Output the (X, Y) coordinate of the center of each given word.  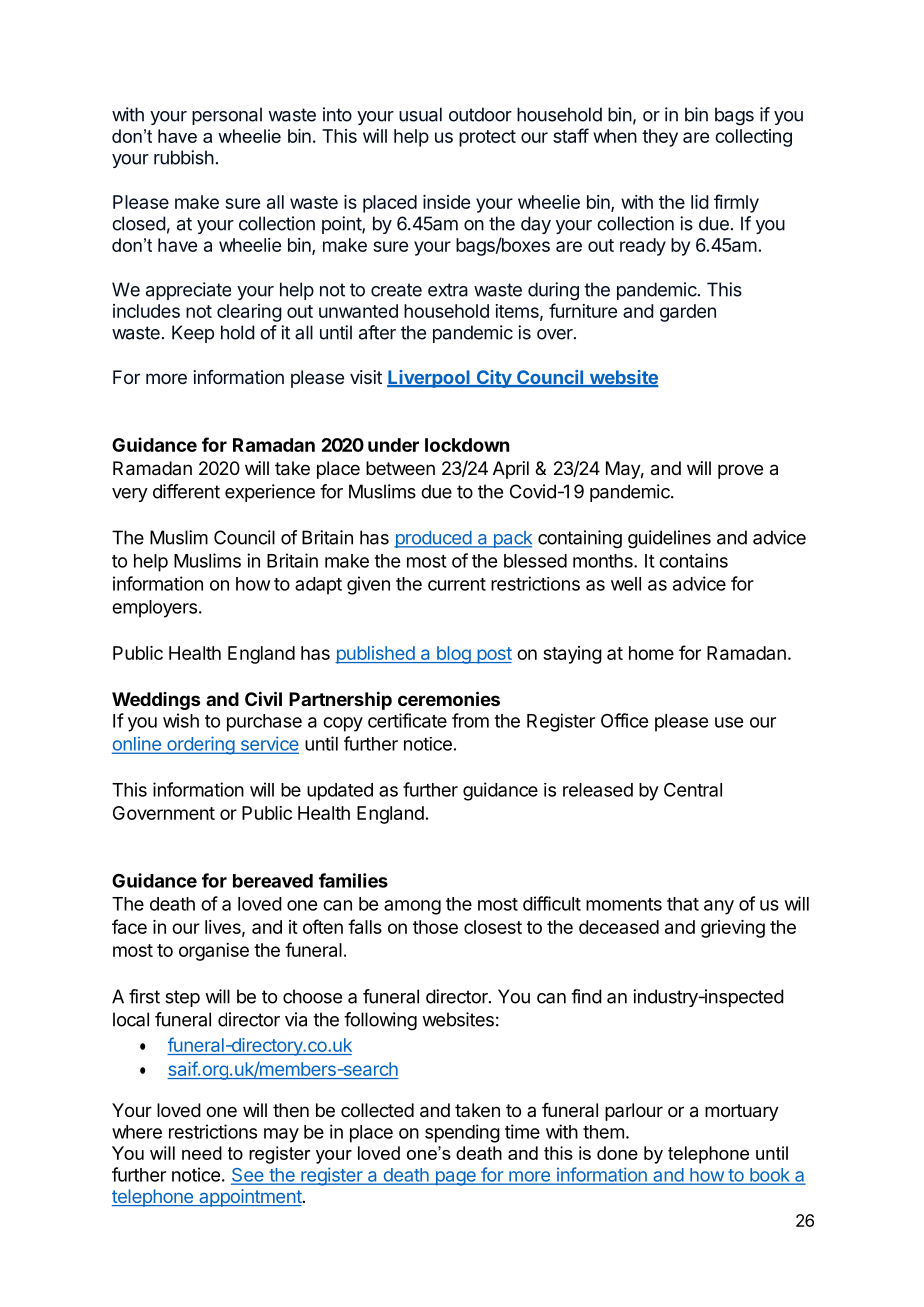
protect (487, 138)
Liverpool (429, 379)
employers (154, 609)
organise (214, 952)
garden (688, 313)
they (660, 138)
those (435, 927)
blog (453, 655)
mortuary (742, 1112)
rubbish (184, 157)
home (651, 653)
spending (462, 1133)
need (202, 1153)
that (683, 904)
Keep (193, 334)
